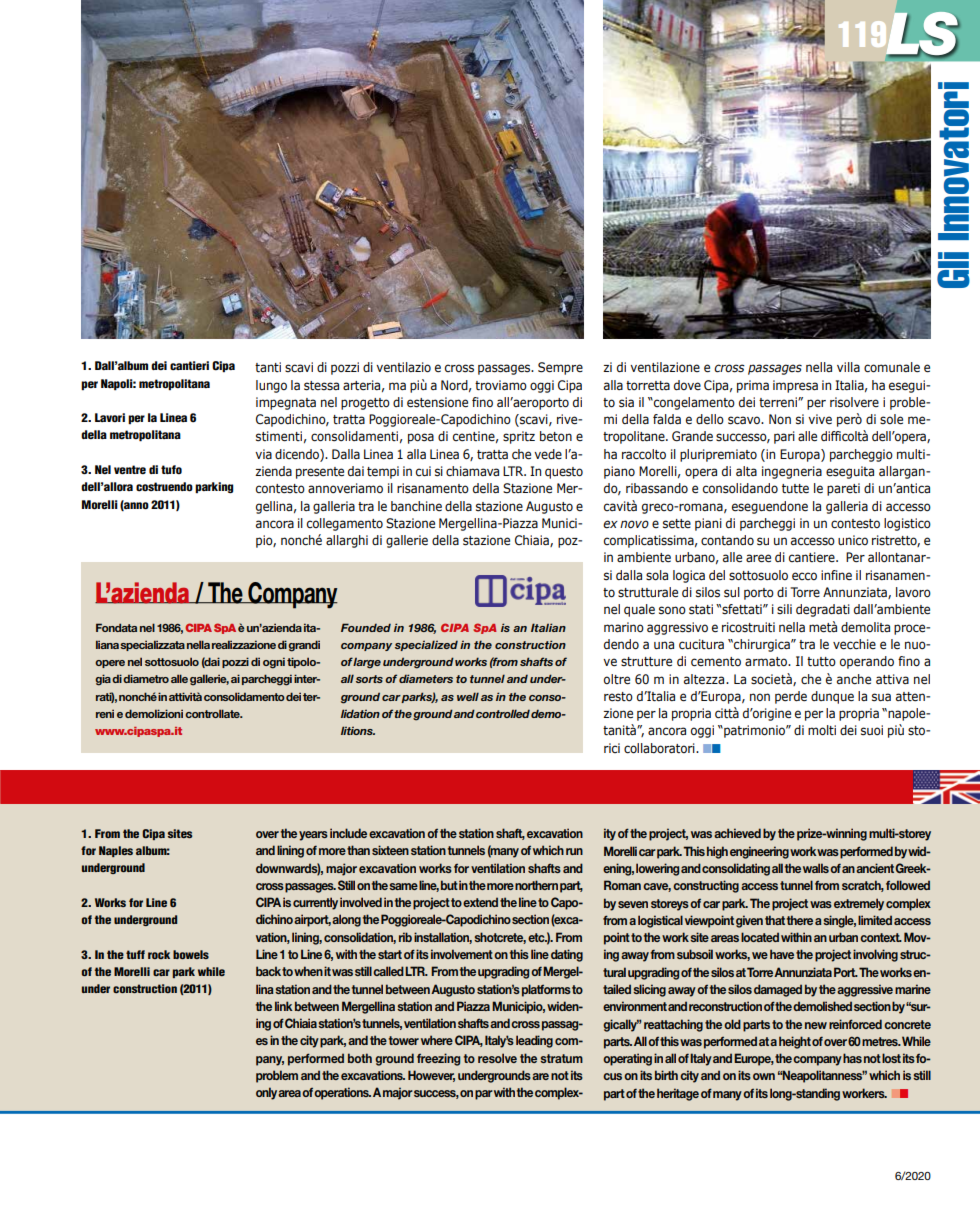  What do you see at coordinates (519, 437) in the screenshot?
I see `spritz` at bounding box center [519, 437].
